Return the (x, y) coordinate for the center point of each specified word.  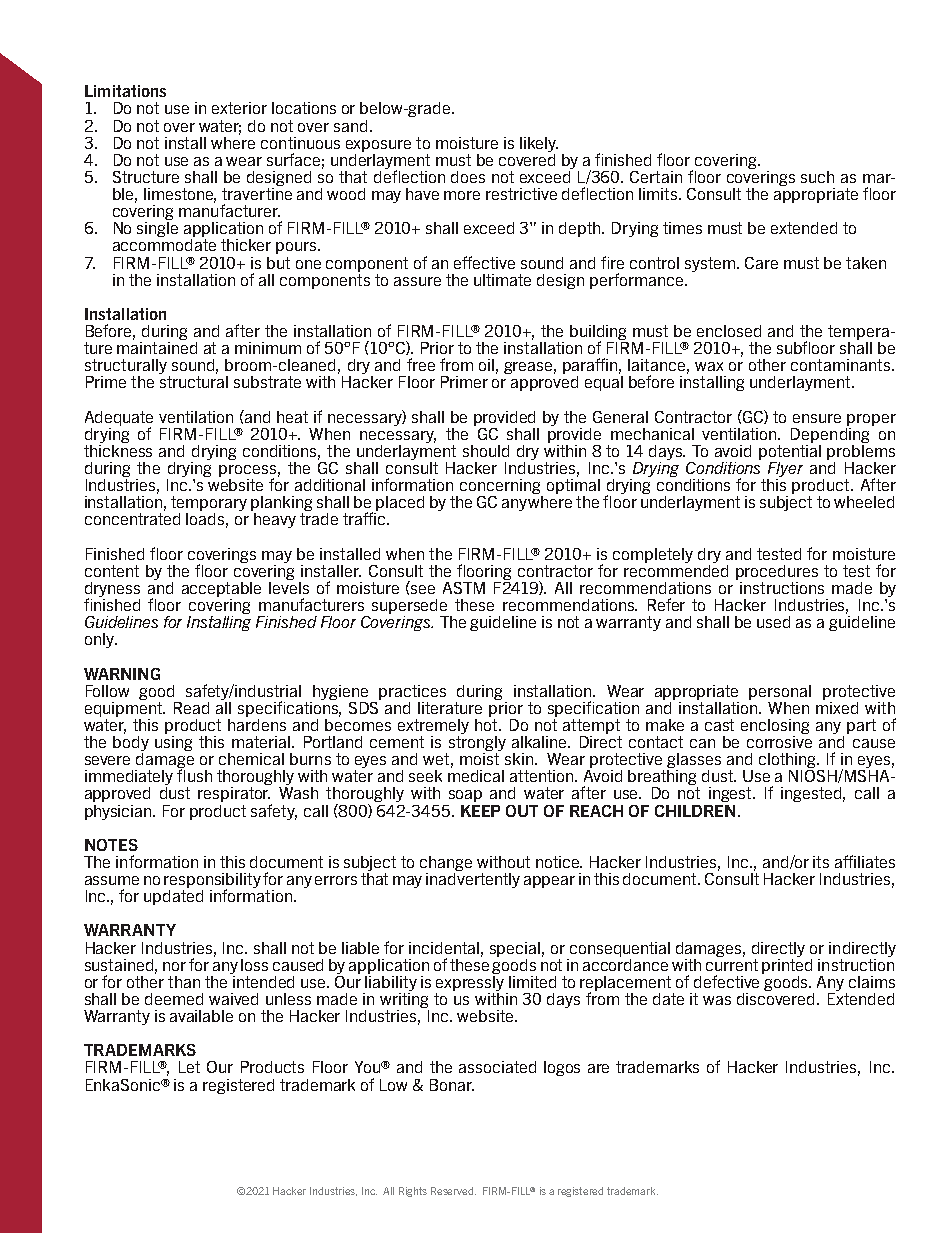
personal (780, 692)
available (201, 1016)
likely (539, 144)
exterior (239, 108)
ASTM (464, 588)
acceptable (221, 589)
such (817, 177)
